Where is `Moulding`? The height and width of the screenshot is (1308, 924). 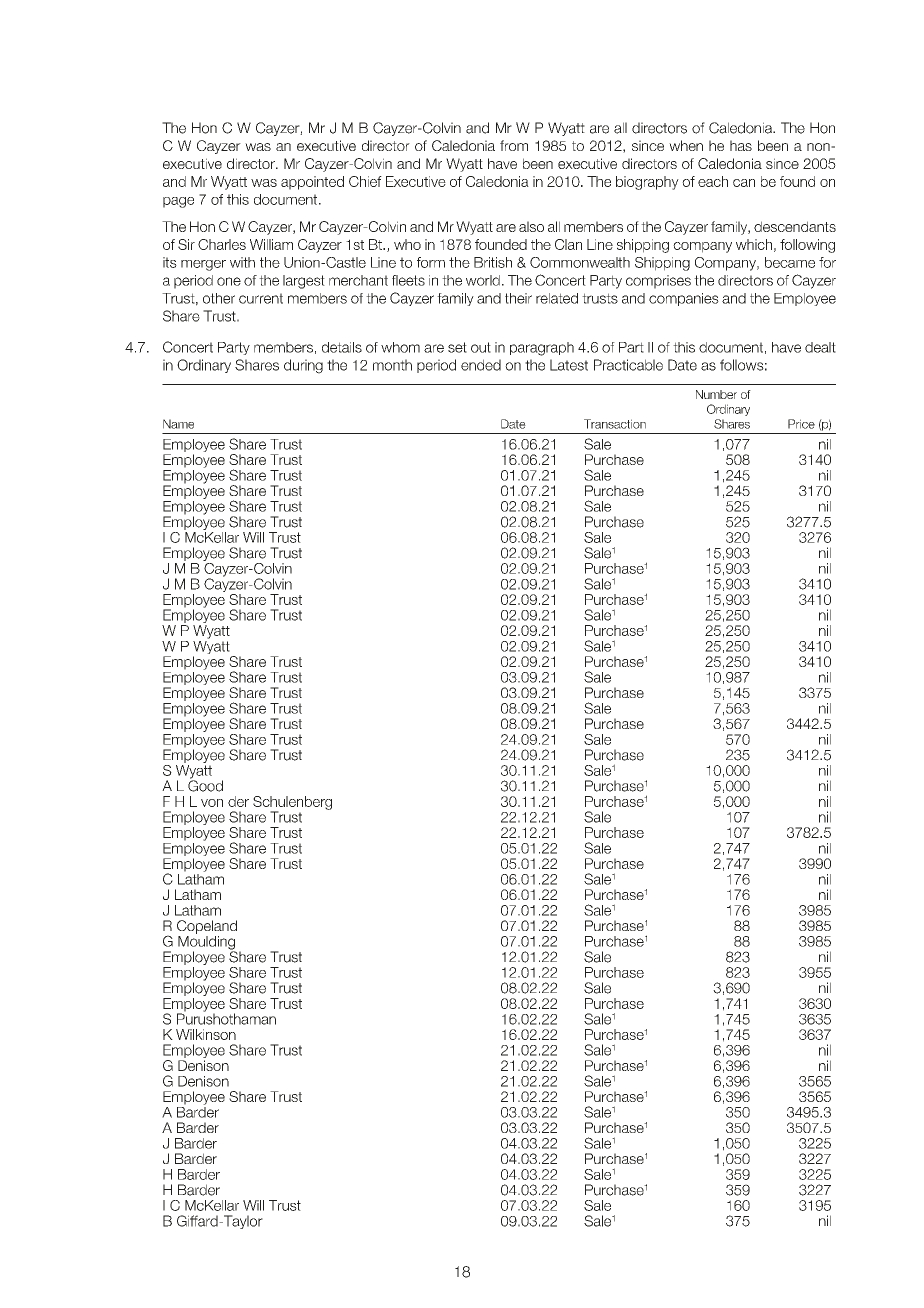 Moulding is located at coordinates (207, 944).
